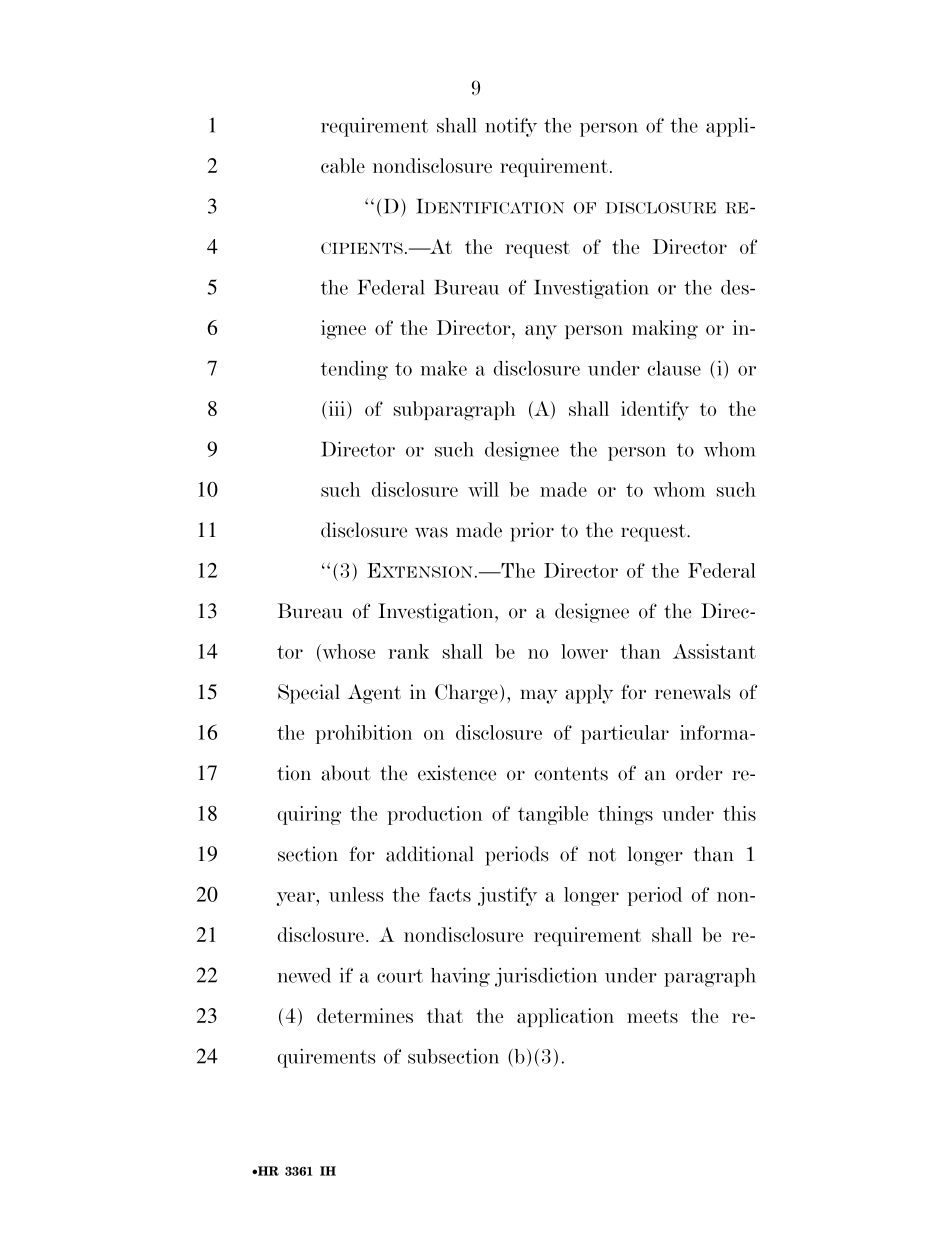 Image resolution: width=952 pixels, height=1233 pixels. Describe the element at coordinates (483, 489) in the screenshot. I see `will` at that location.
